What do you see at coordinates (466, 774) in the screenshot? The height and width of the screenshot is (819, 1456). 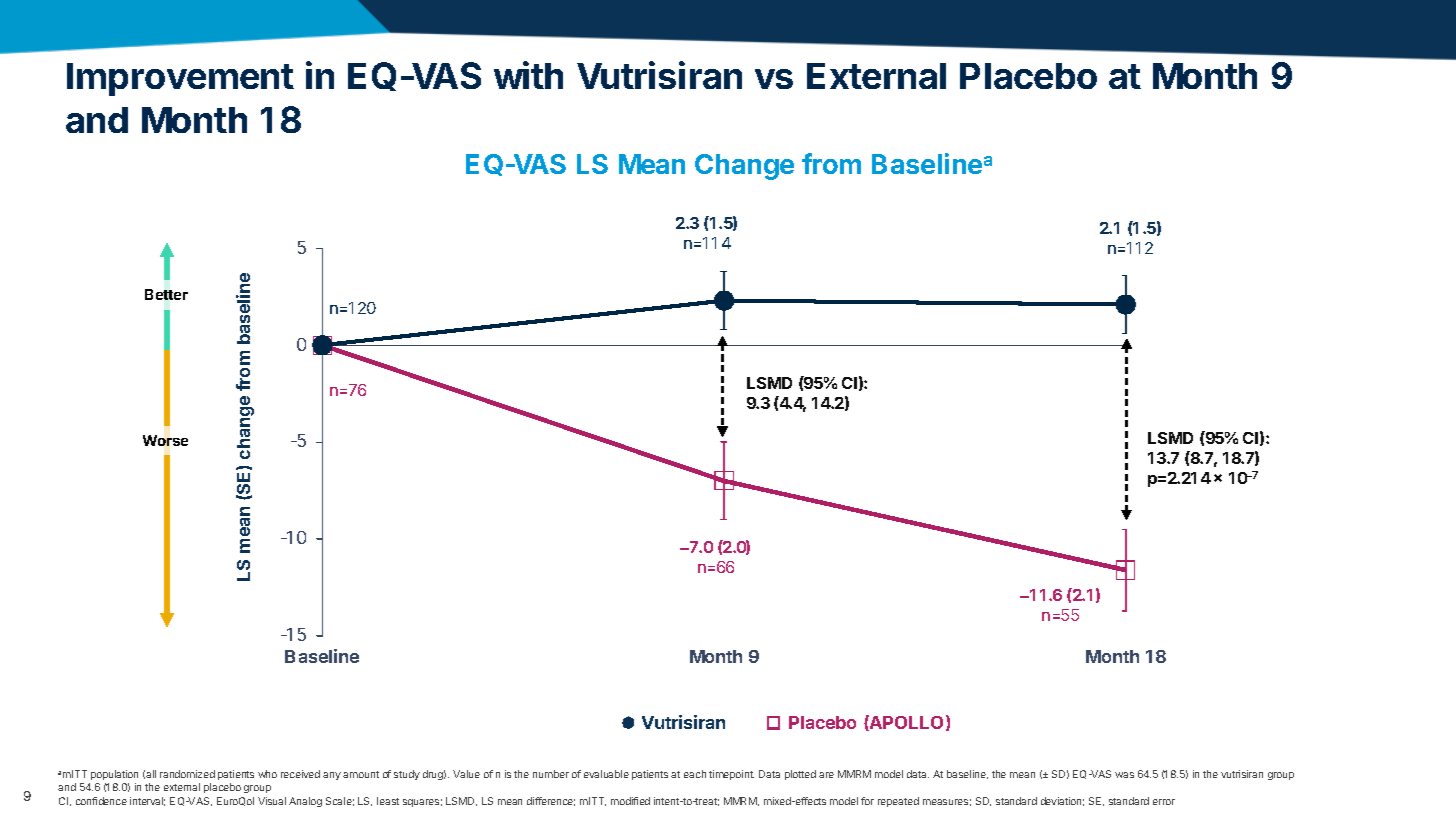 I see `Value` at bounding box center [466, 774].
